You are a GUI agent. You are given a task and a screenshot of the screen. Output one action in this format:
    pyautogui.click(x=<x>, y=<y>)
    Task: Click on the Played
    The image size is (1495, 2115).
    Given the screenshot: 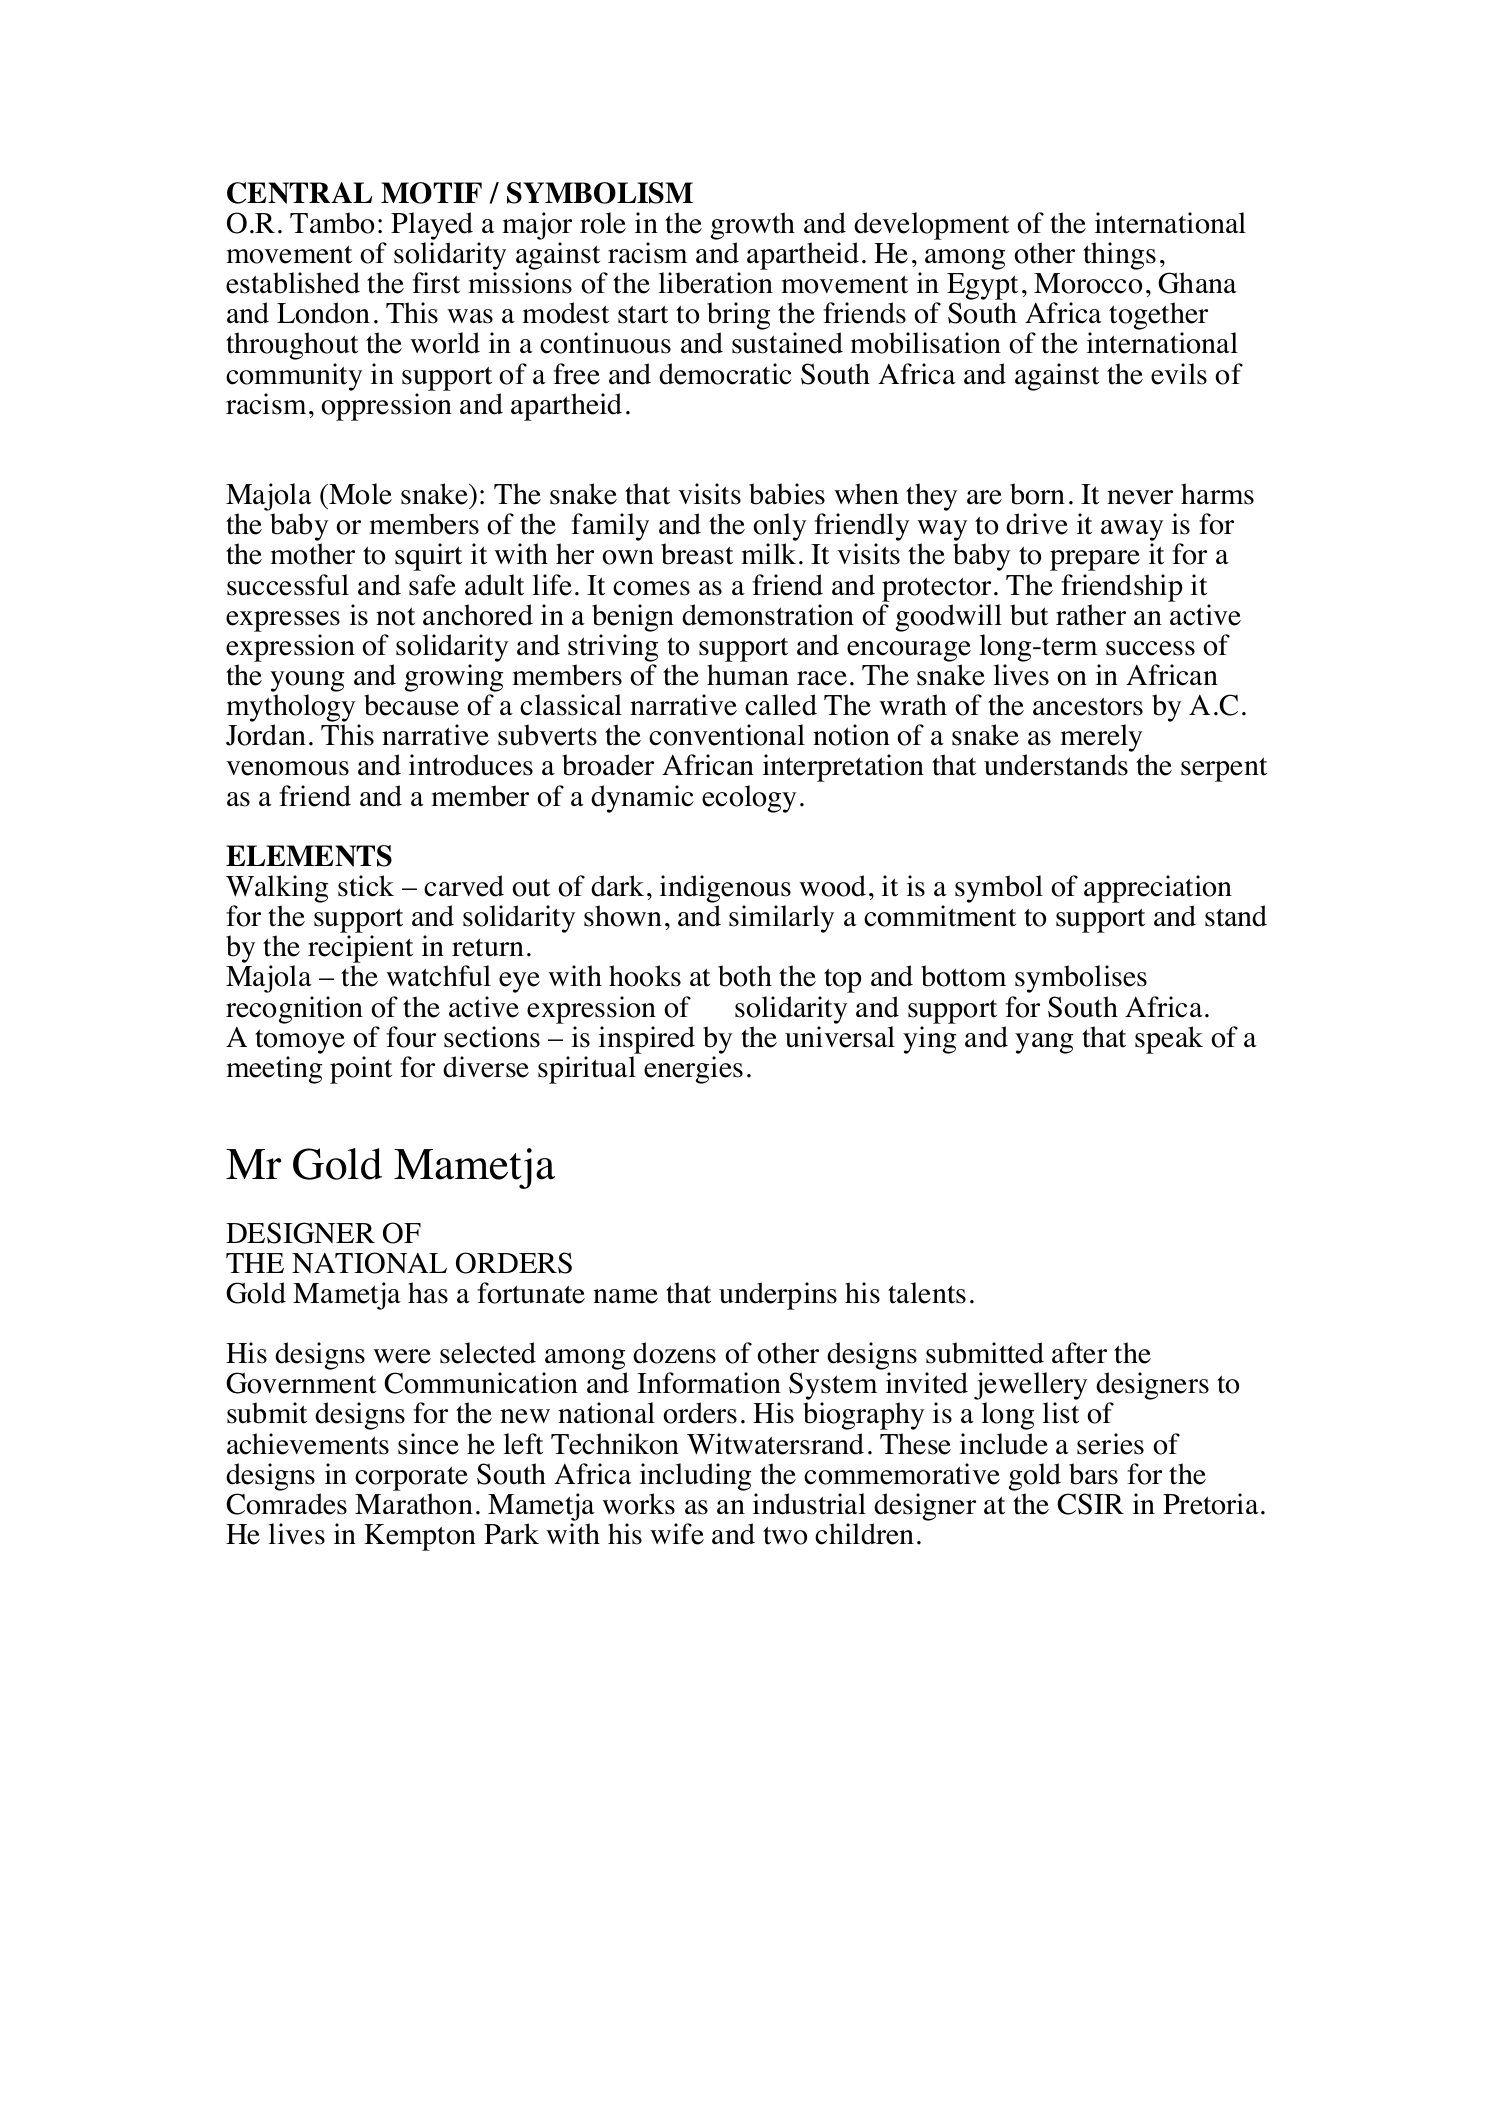 What is the action you would take?
    pyautogui.click(x=432, y=226)
